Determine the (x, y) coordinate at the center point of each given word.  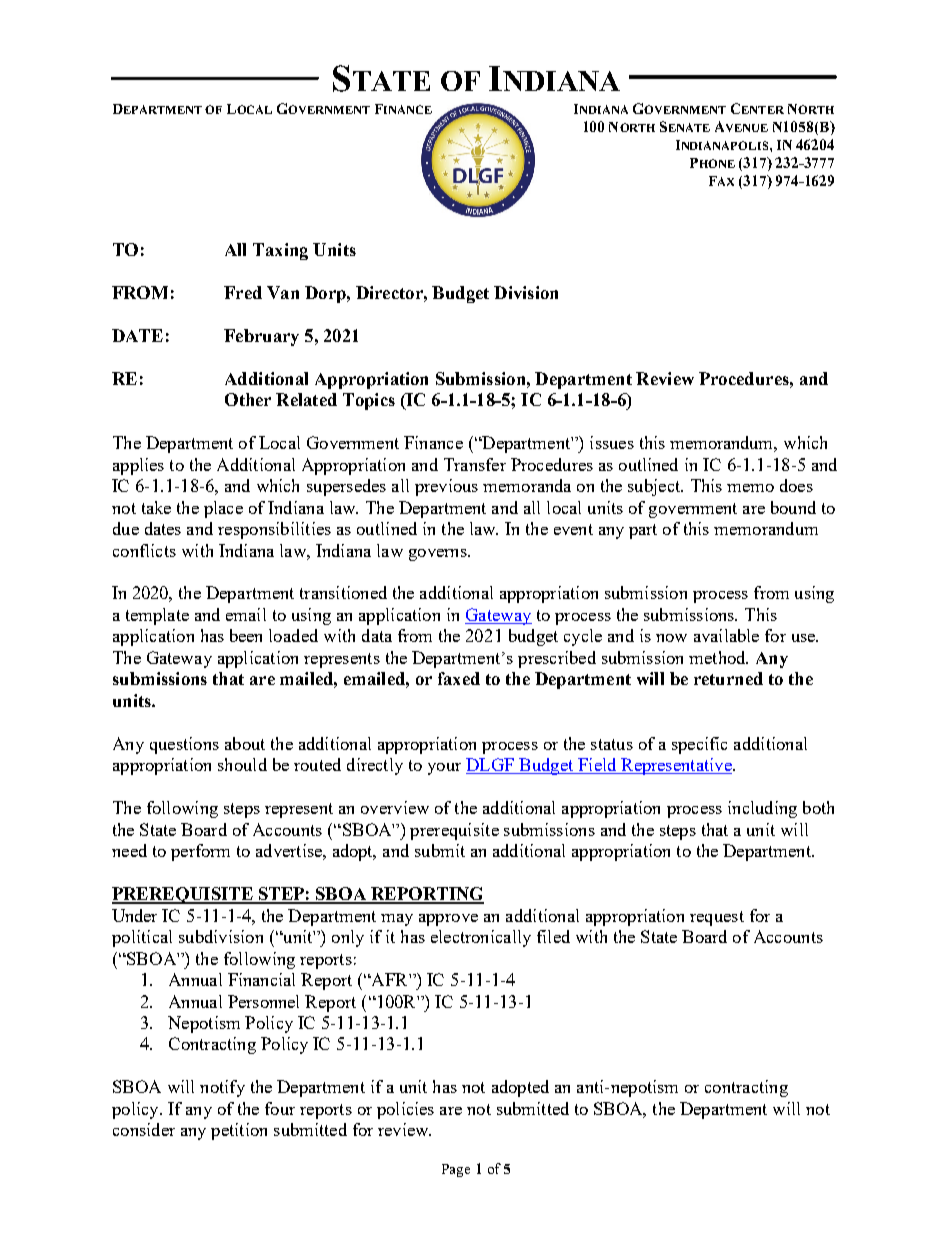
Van (283, 292)
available (726, 635)
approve (448, 920)
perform (200, 852)
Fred (243, 292)
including (762, 809)
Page (456, 1170)
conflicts (144, 550)
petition (239, 1131)
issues (612, 442)
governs (439, 555)
